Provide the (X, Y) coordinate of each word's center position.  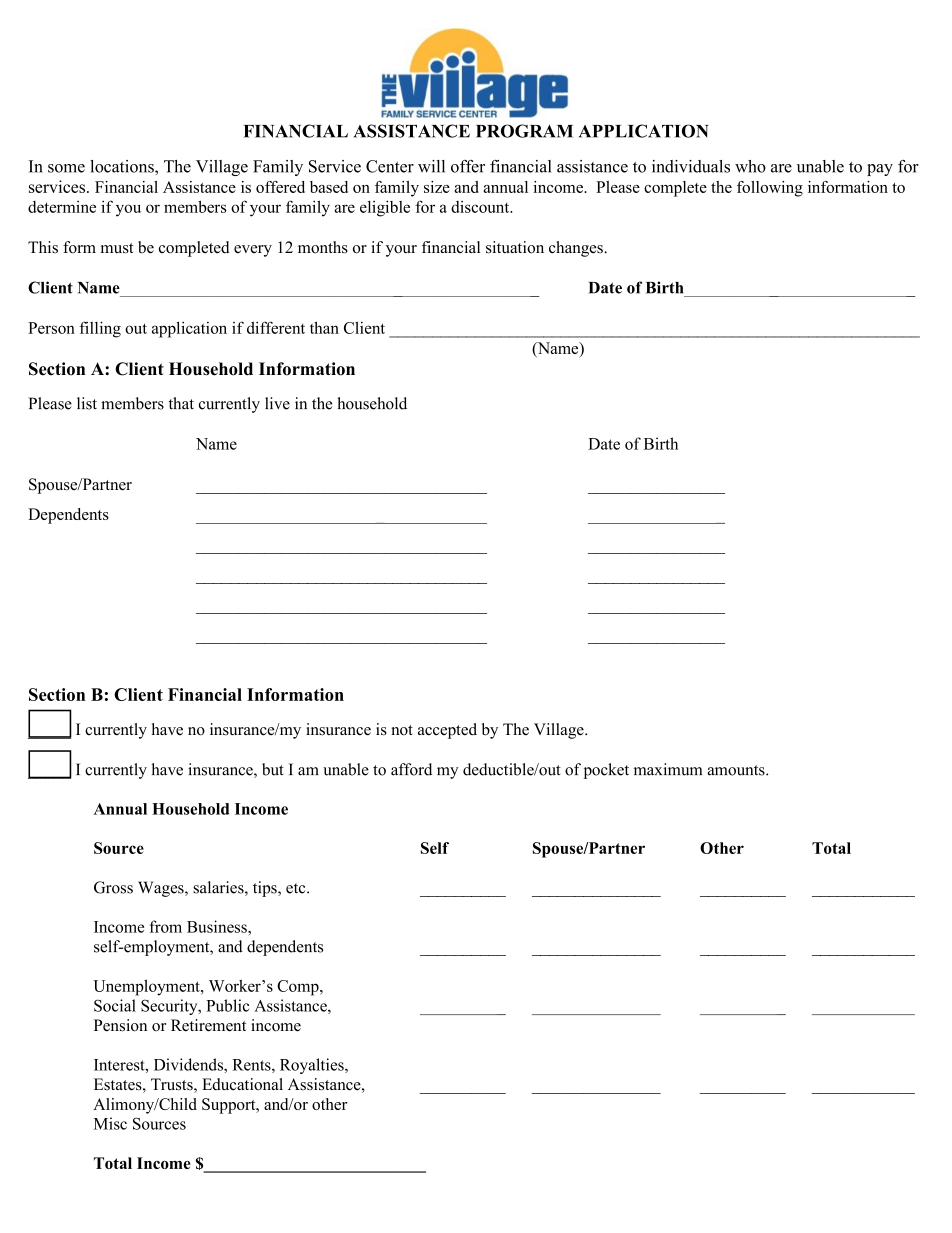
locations (123, 167)
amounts (737, 770)
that (181, 403)
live (277, 403)
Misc (110, 1123)
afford (411, 769)
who (750, 166)
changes (577, 249)
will (431, 166)
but (273, 769)
